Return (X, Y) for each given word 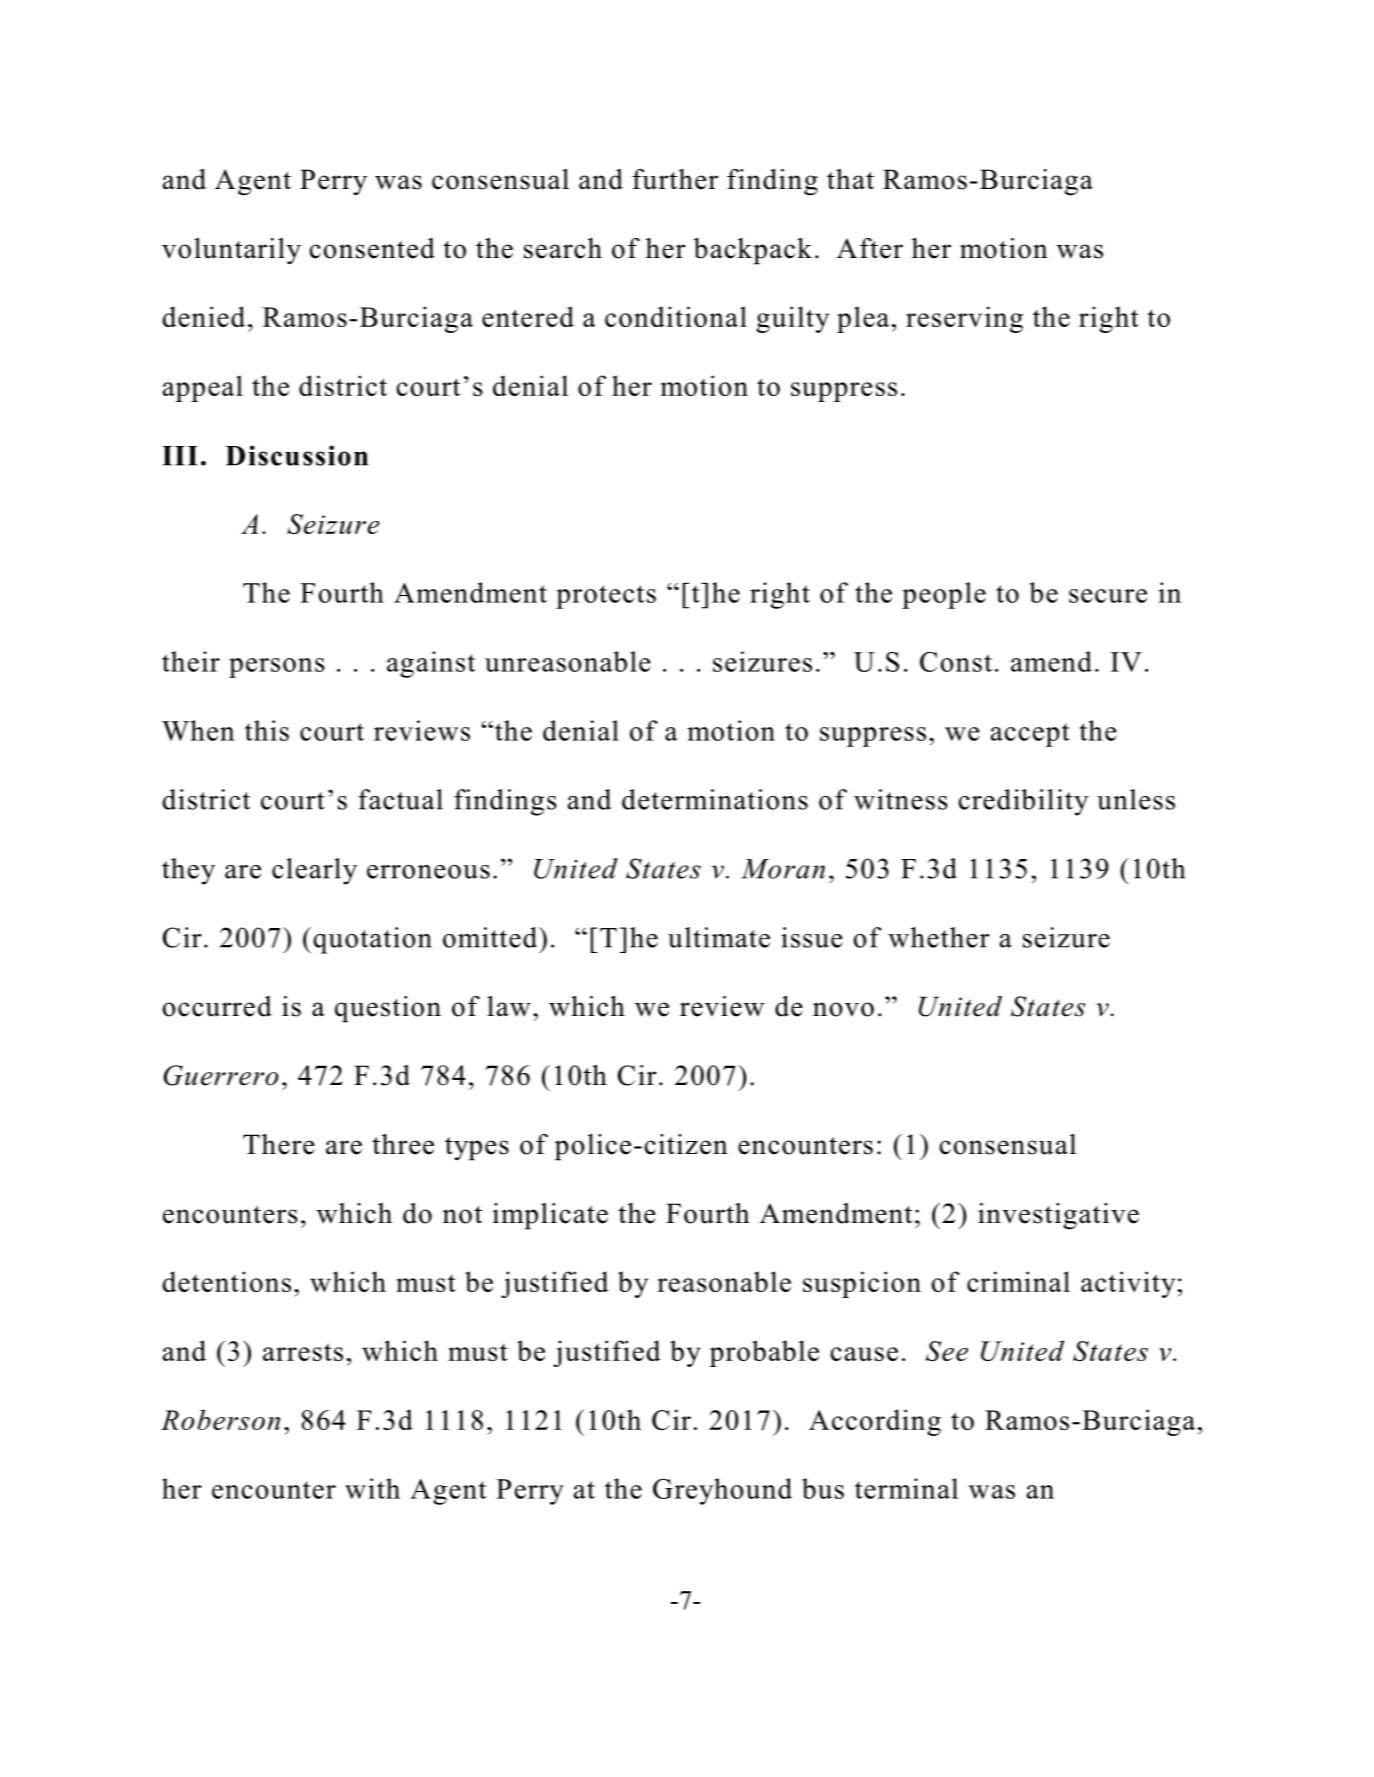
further (675, 179)
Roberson (220, 1419)
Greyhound (722, 1491)
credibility (1023, 802)
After (870, 248)
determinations (715, 799)
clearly (314, 871)
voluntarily (231, 251)
